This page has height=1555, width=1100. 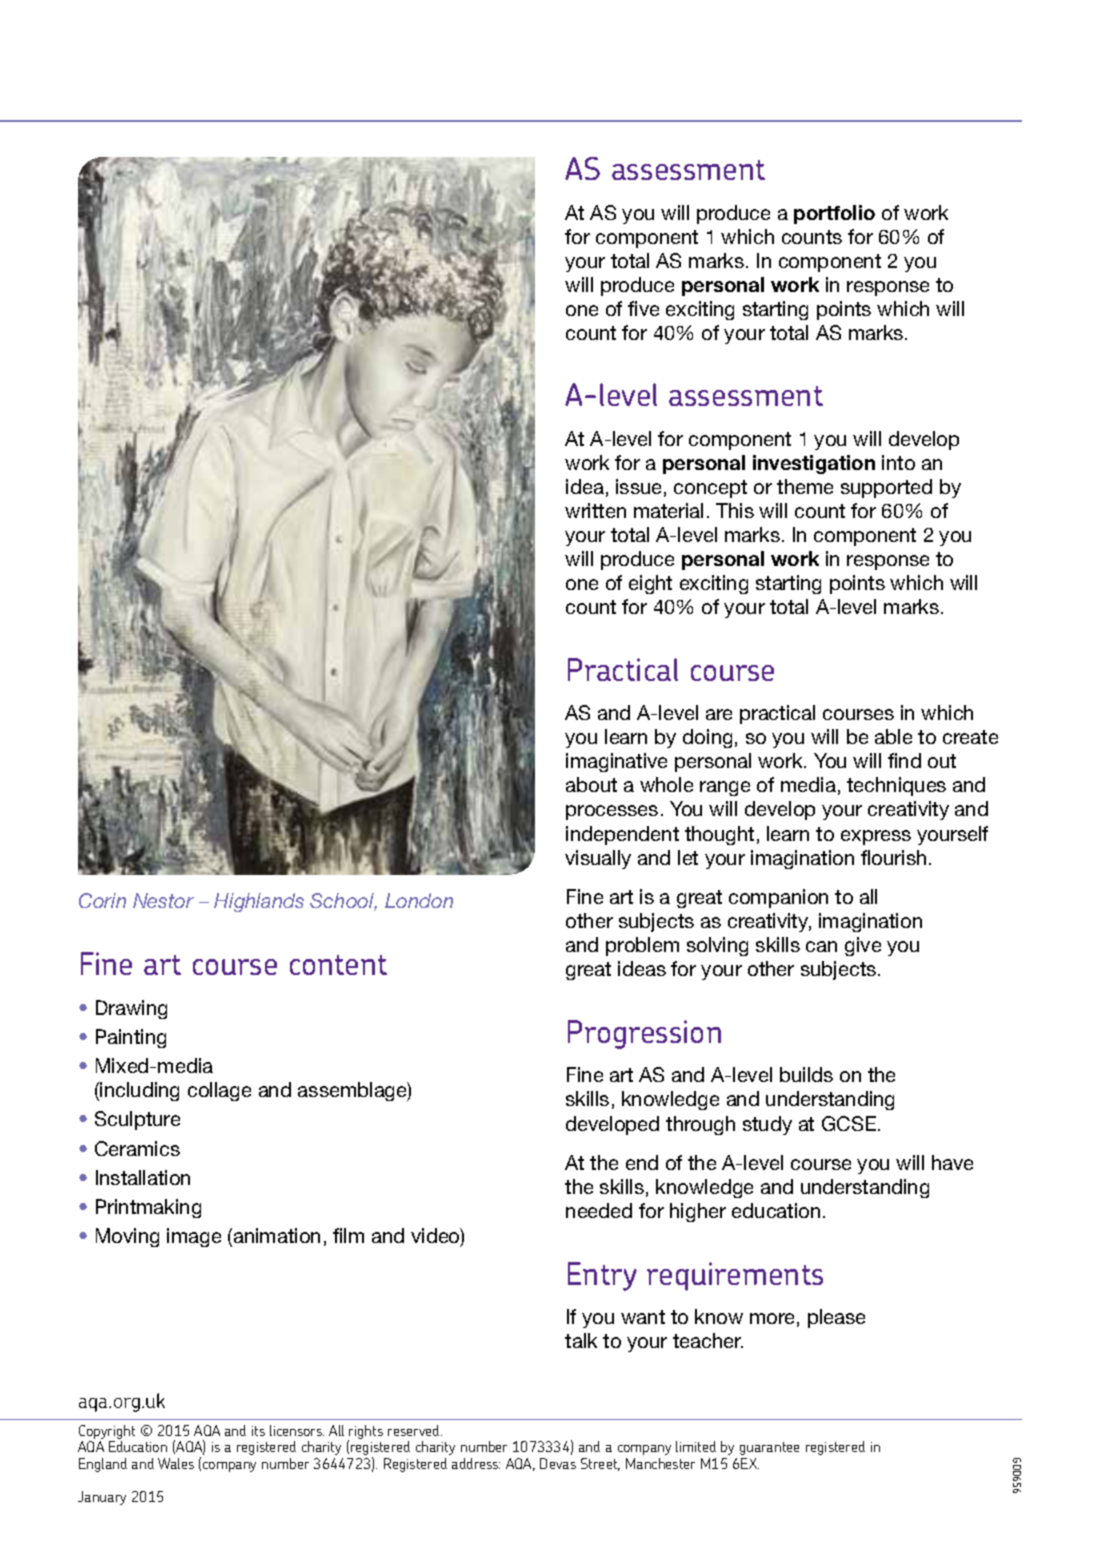 What do you see at coordinates (834, 214) in the page?
I see `portfolio` at bounding box center [834, 214].
